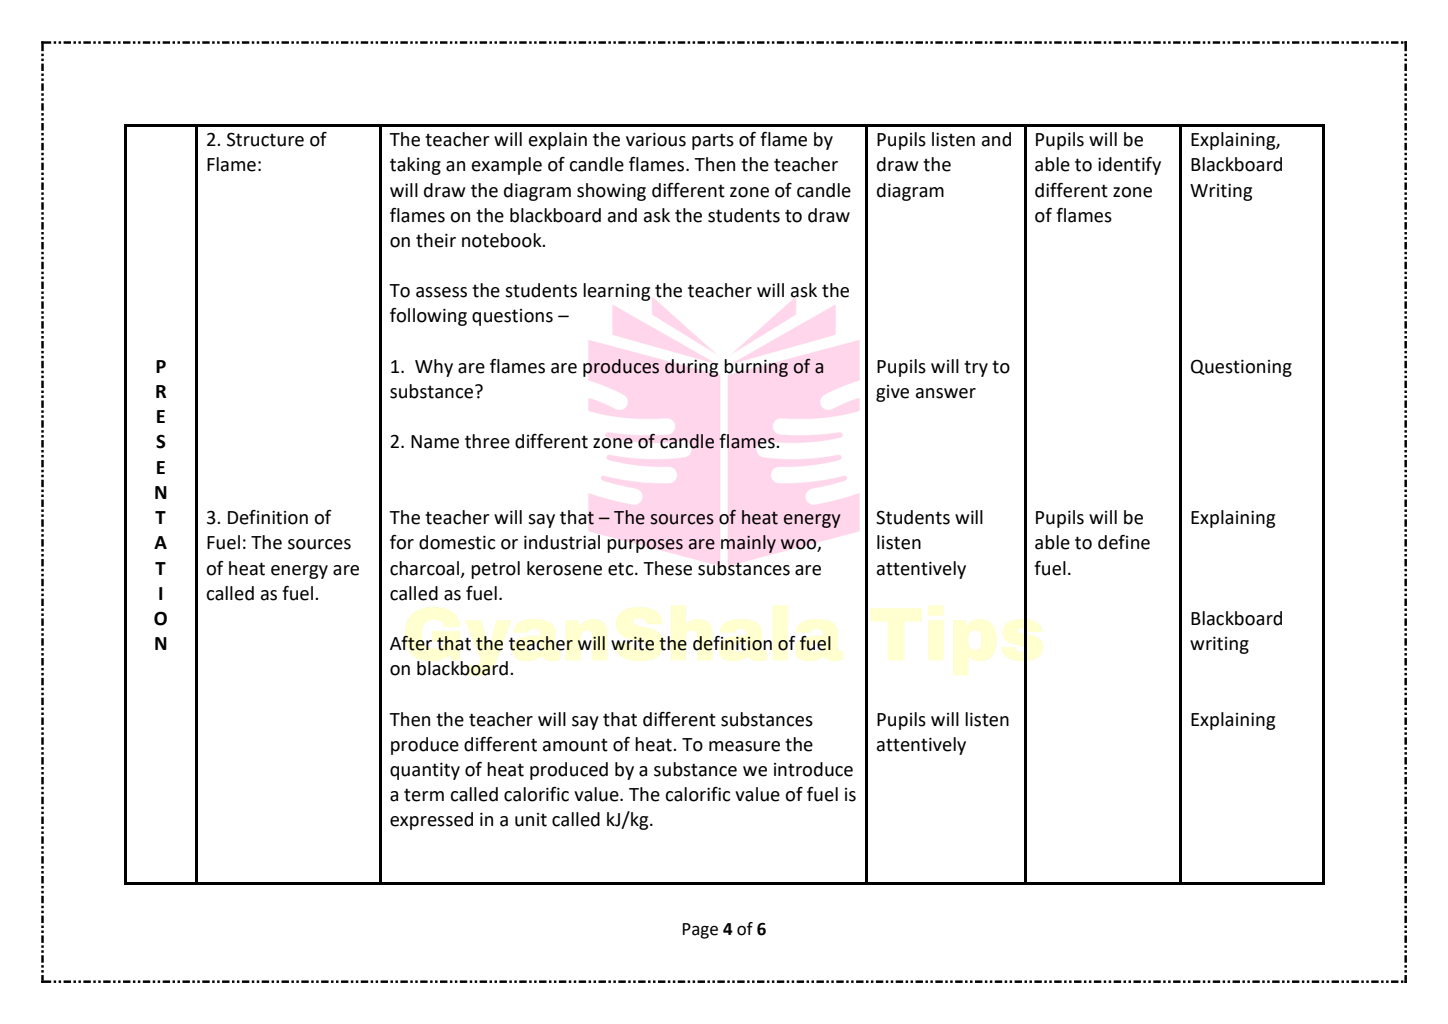 The image size is (1448, 1024). I want to click on taking, so click(415, 166).
